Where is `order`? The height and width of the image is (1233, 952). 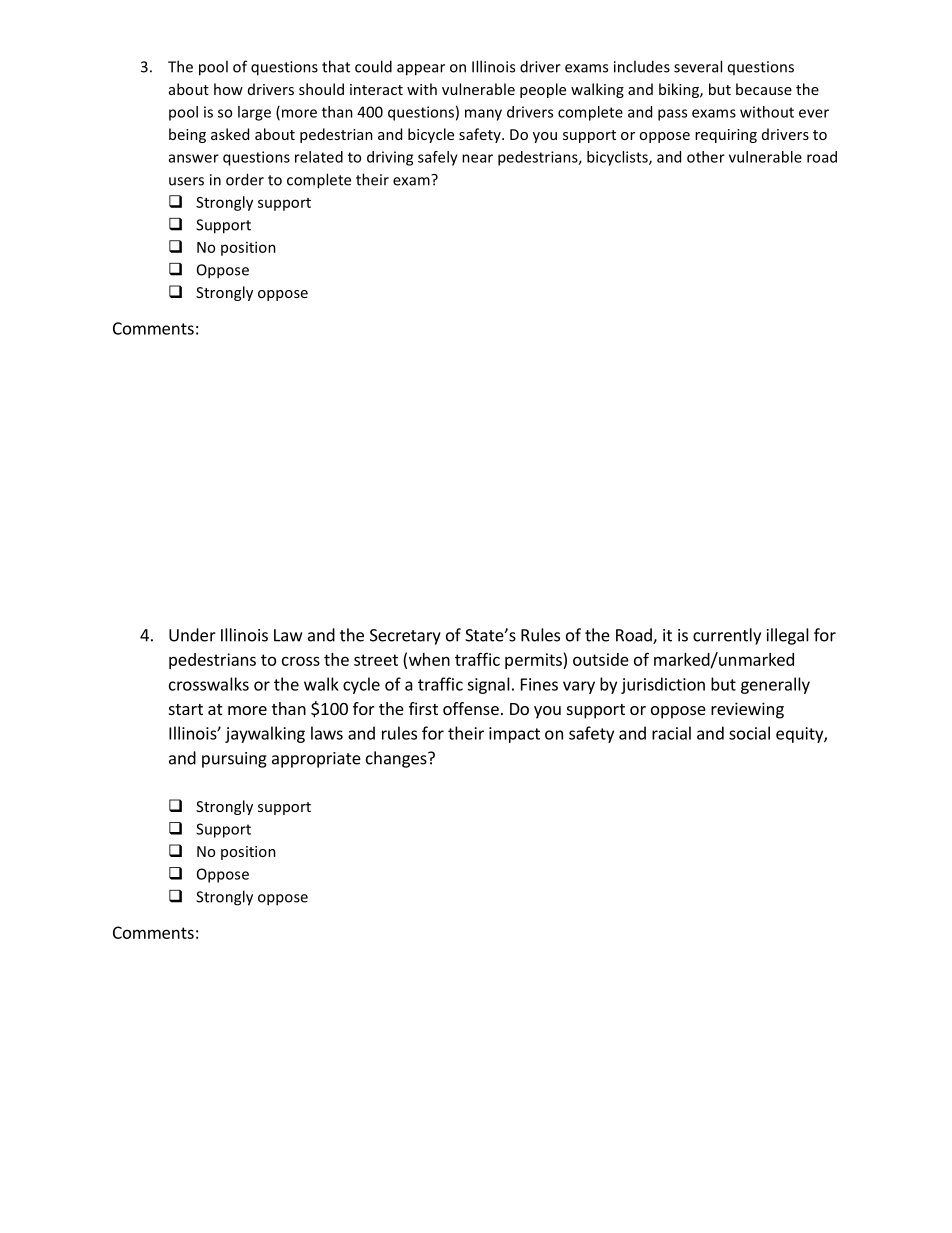
order is located at coordinates (245, 179).
